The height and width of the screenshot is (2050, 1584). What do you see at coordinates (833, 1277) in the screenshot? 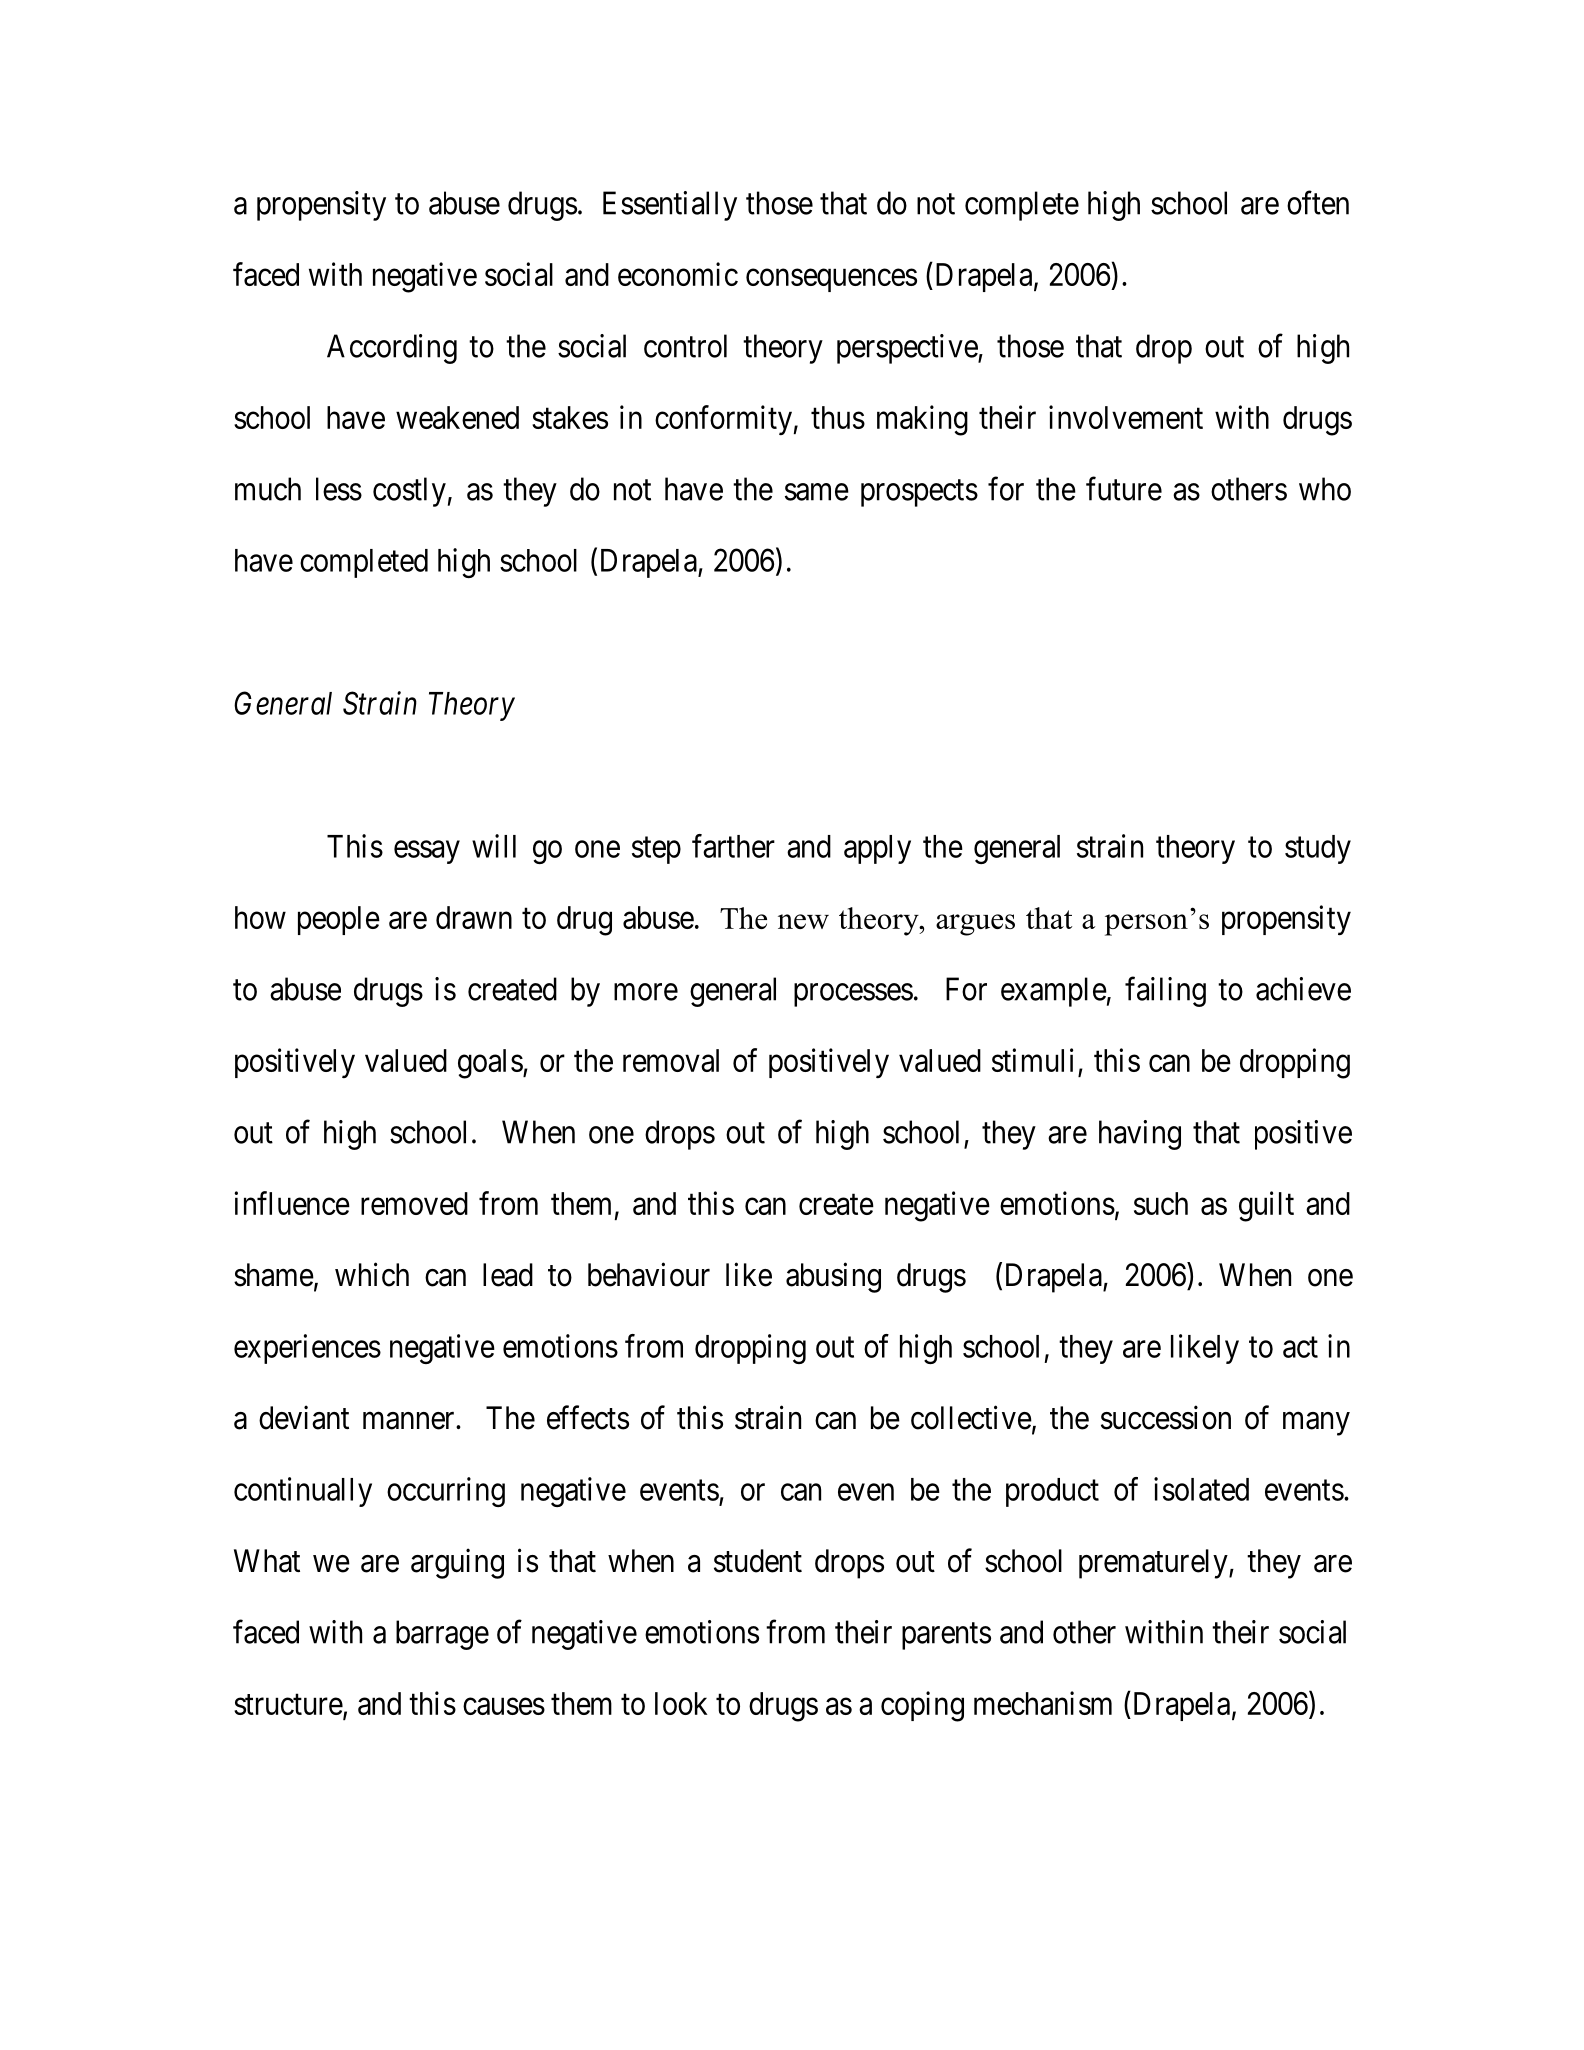
I see `abusing` at bounding box center [833, 1277].
